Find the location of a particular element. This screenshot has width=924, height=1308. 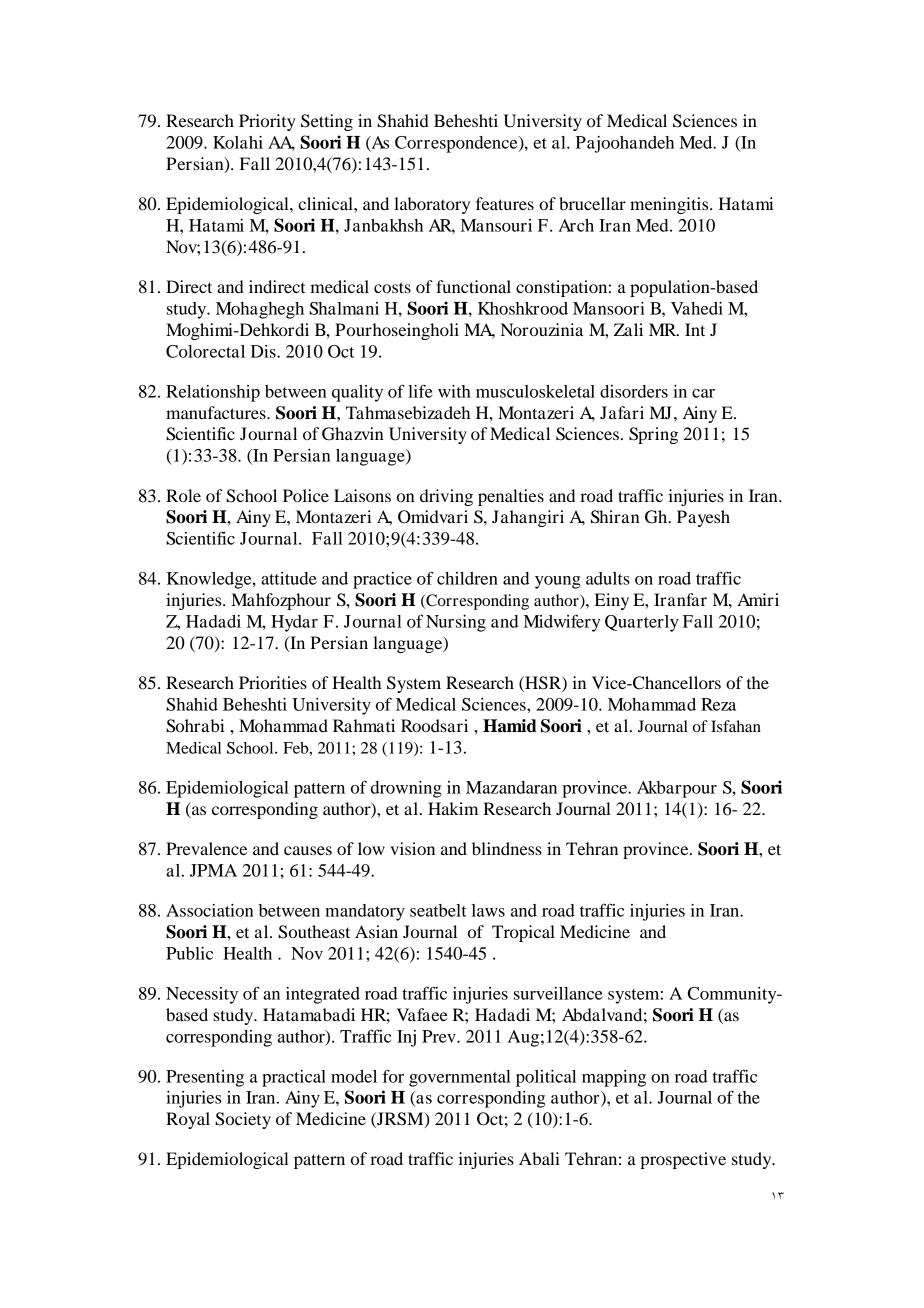

Priority is located at coordinates (267, 122).
